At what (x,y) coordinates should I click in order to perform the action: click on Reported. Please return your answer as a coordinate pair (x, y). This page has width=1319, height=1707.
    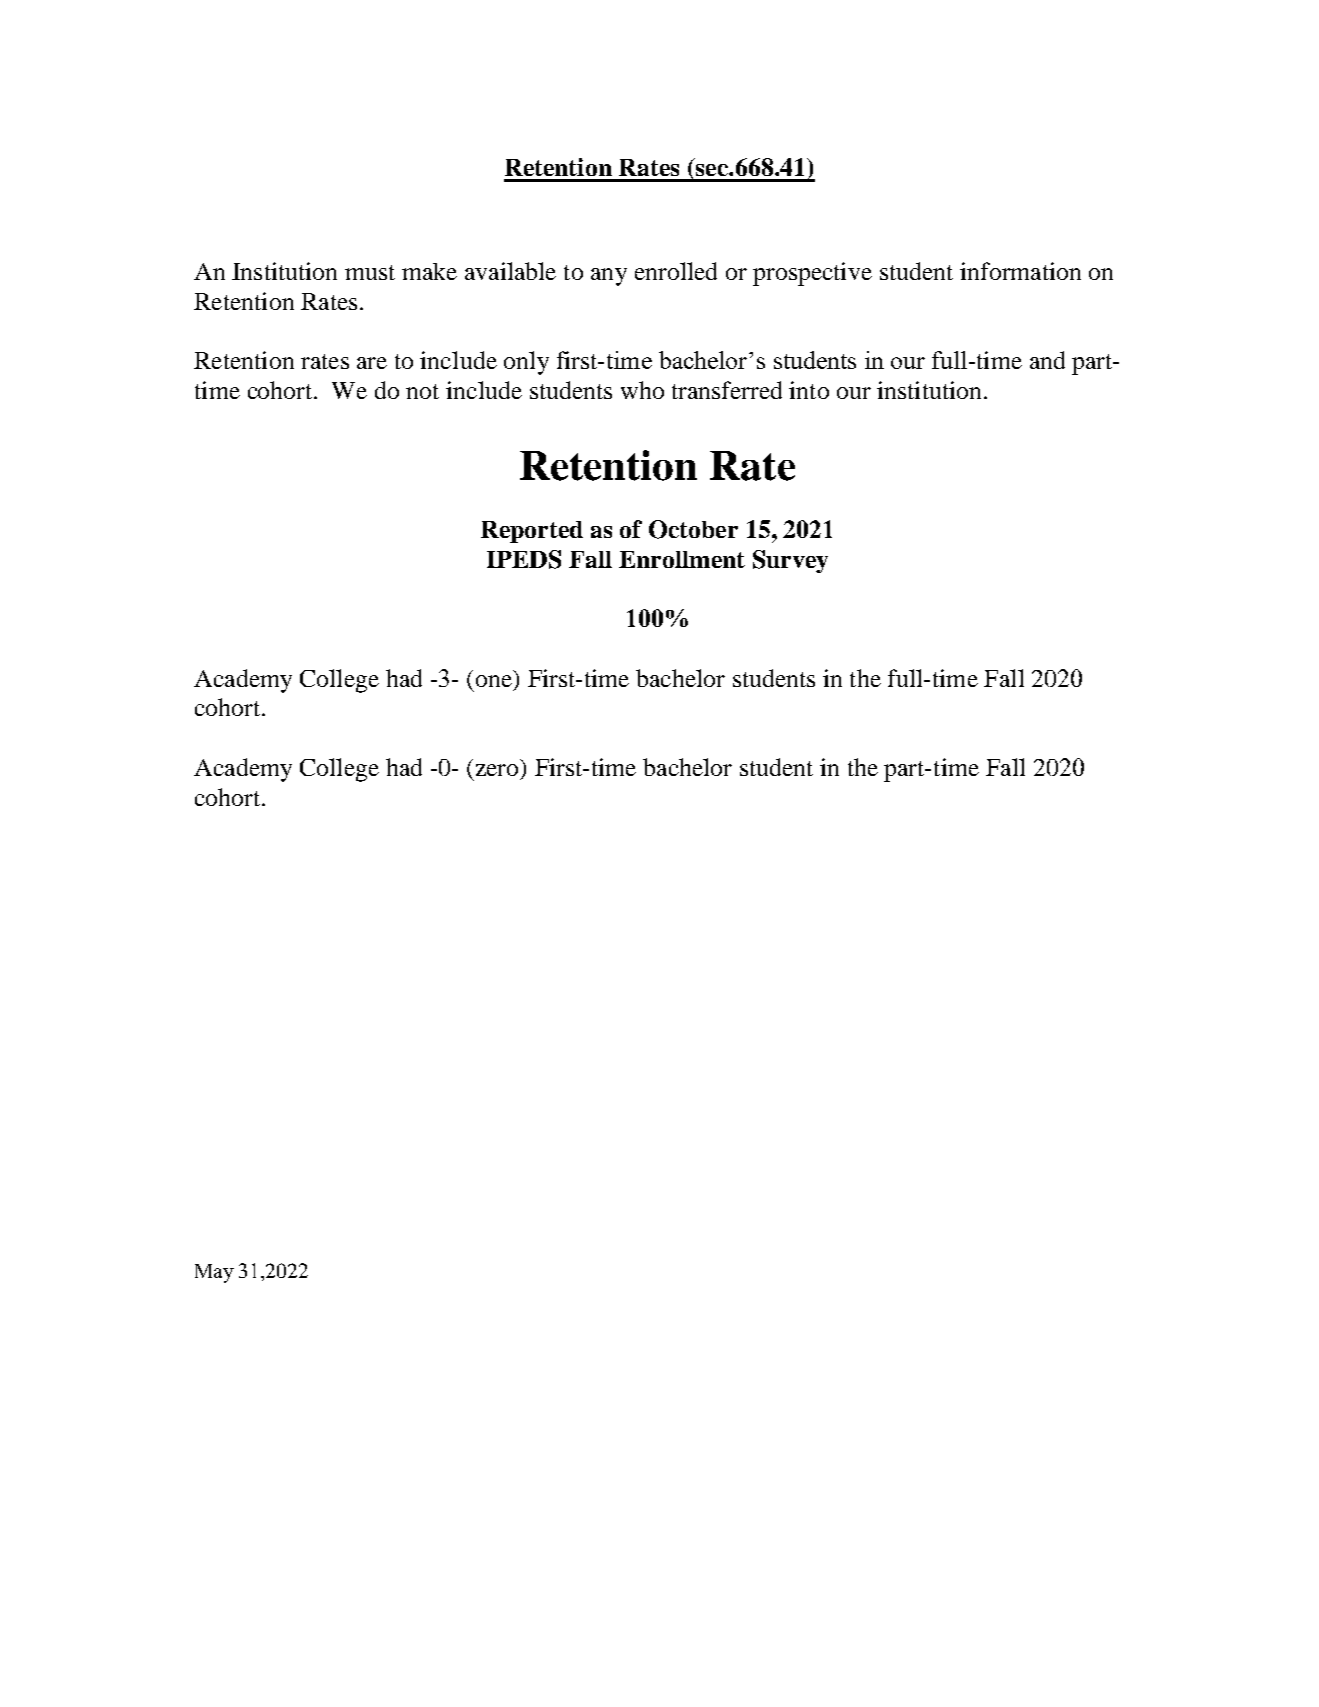
    Looking at the image, I should click on (532, 532).
